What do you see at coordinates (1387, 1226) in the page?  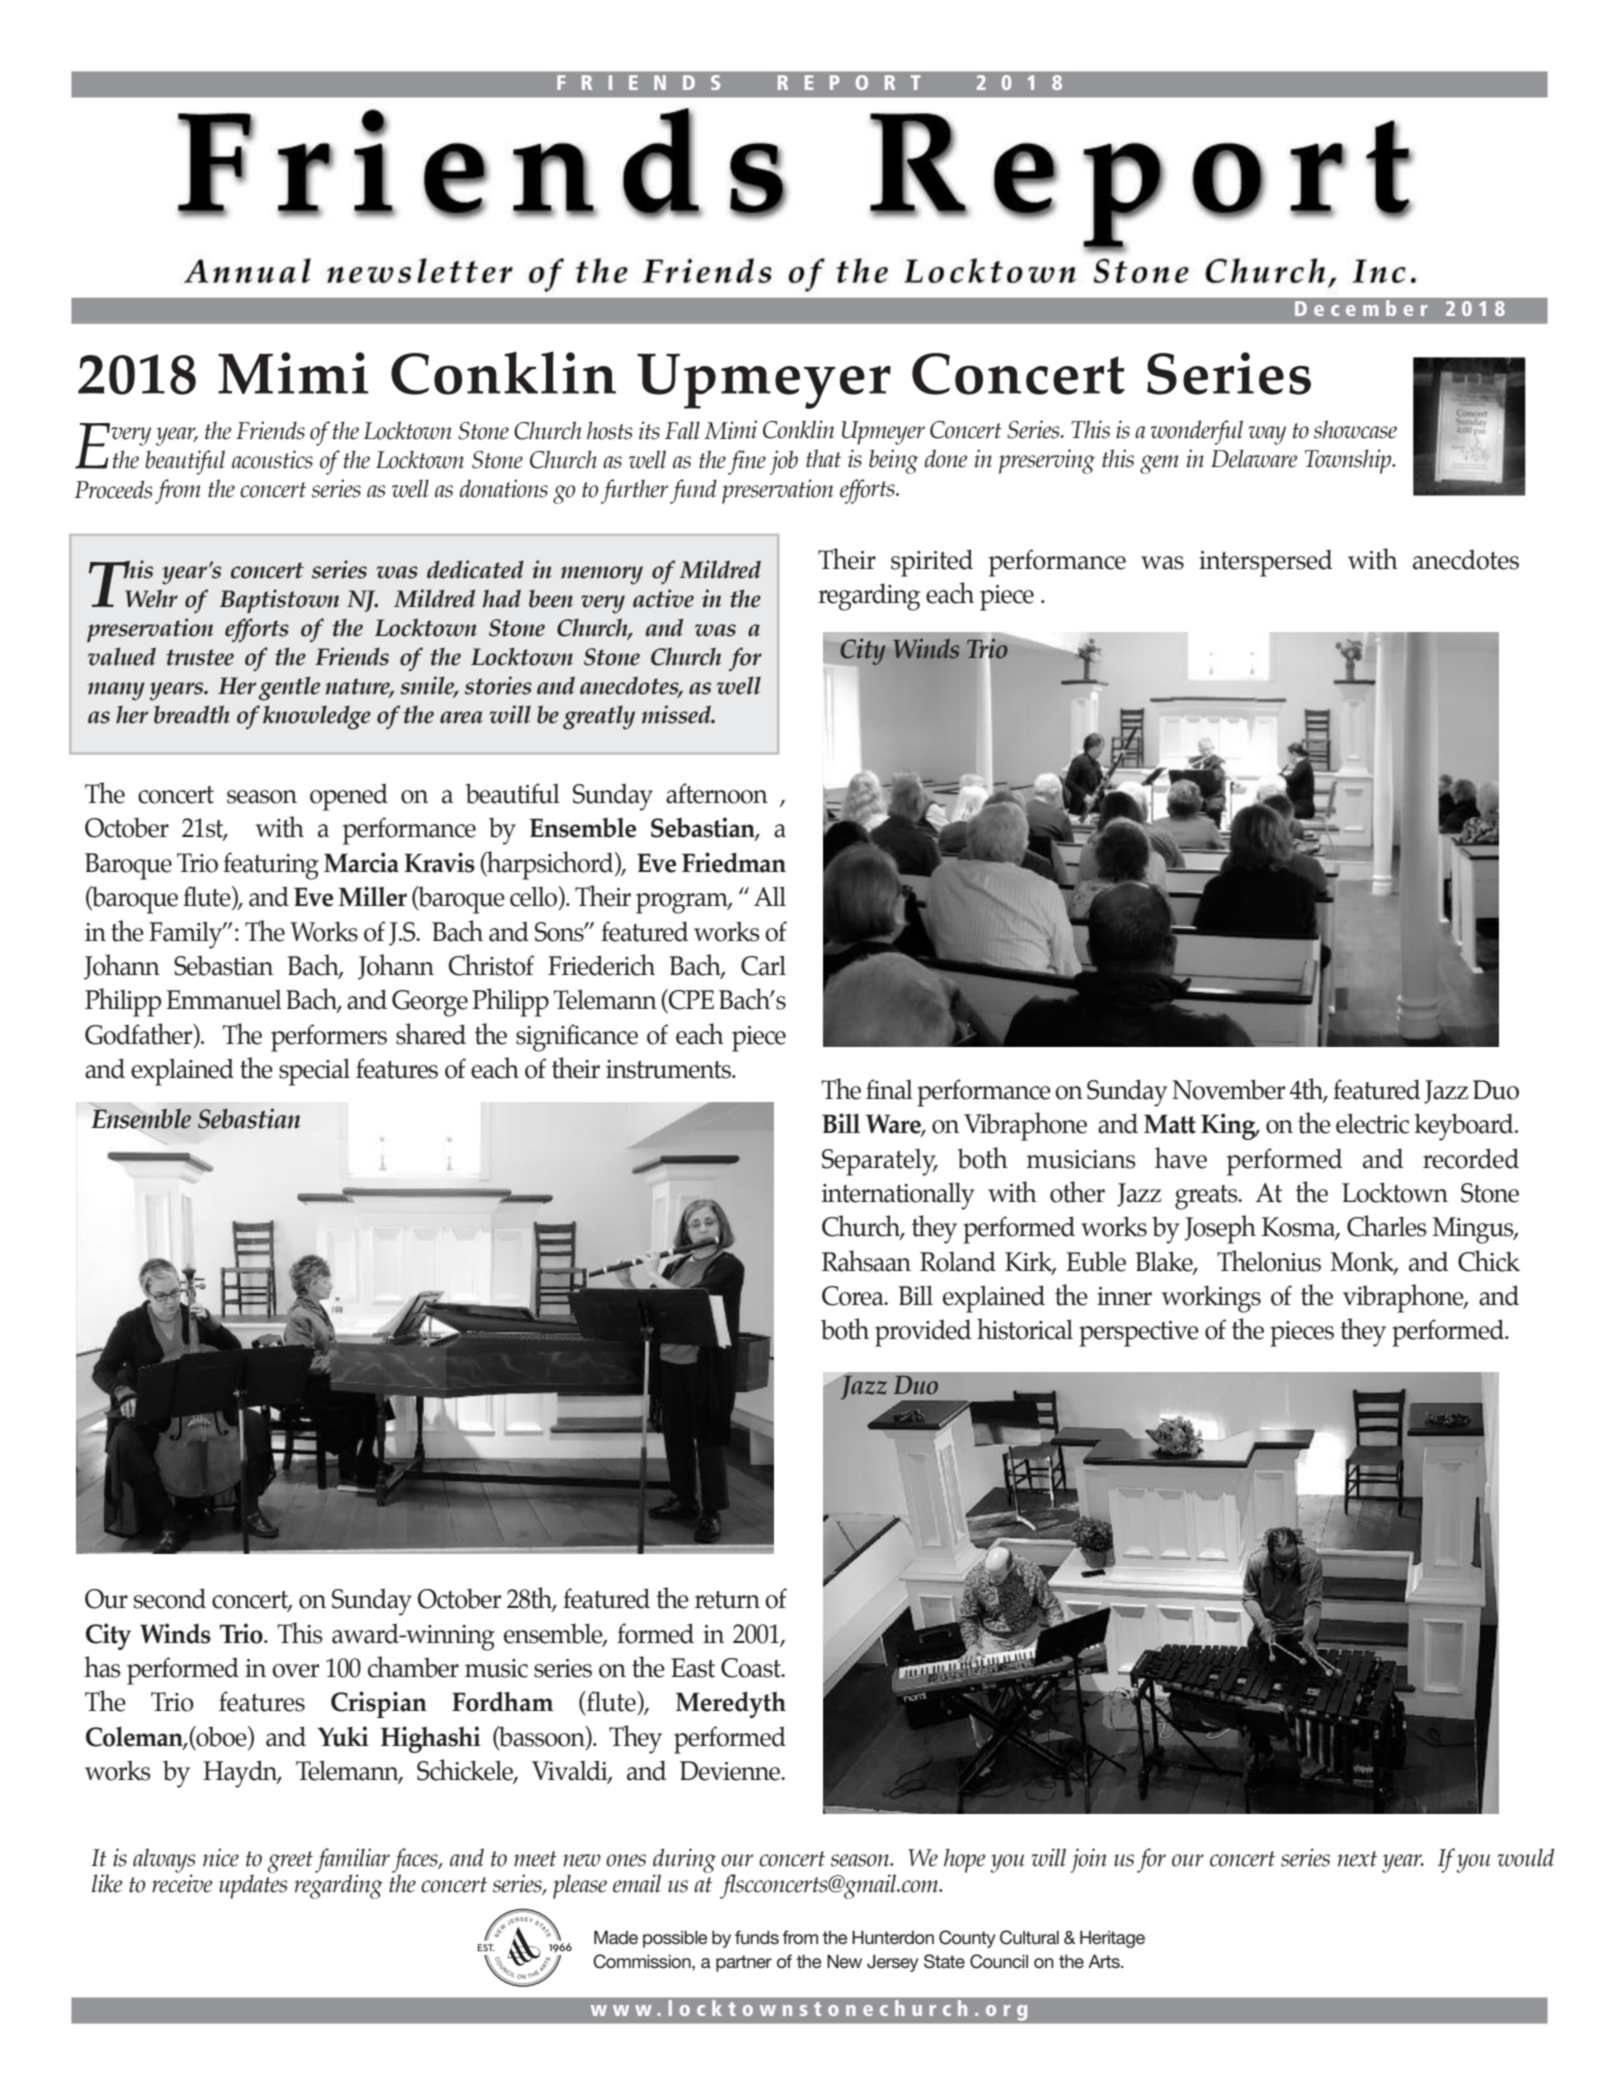 I see `Charles` at bounding box center [1387, 1226].
